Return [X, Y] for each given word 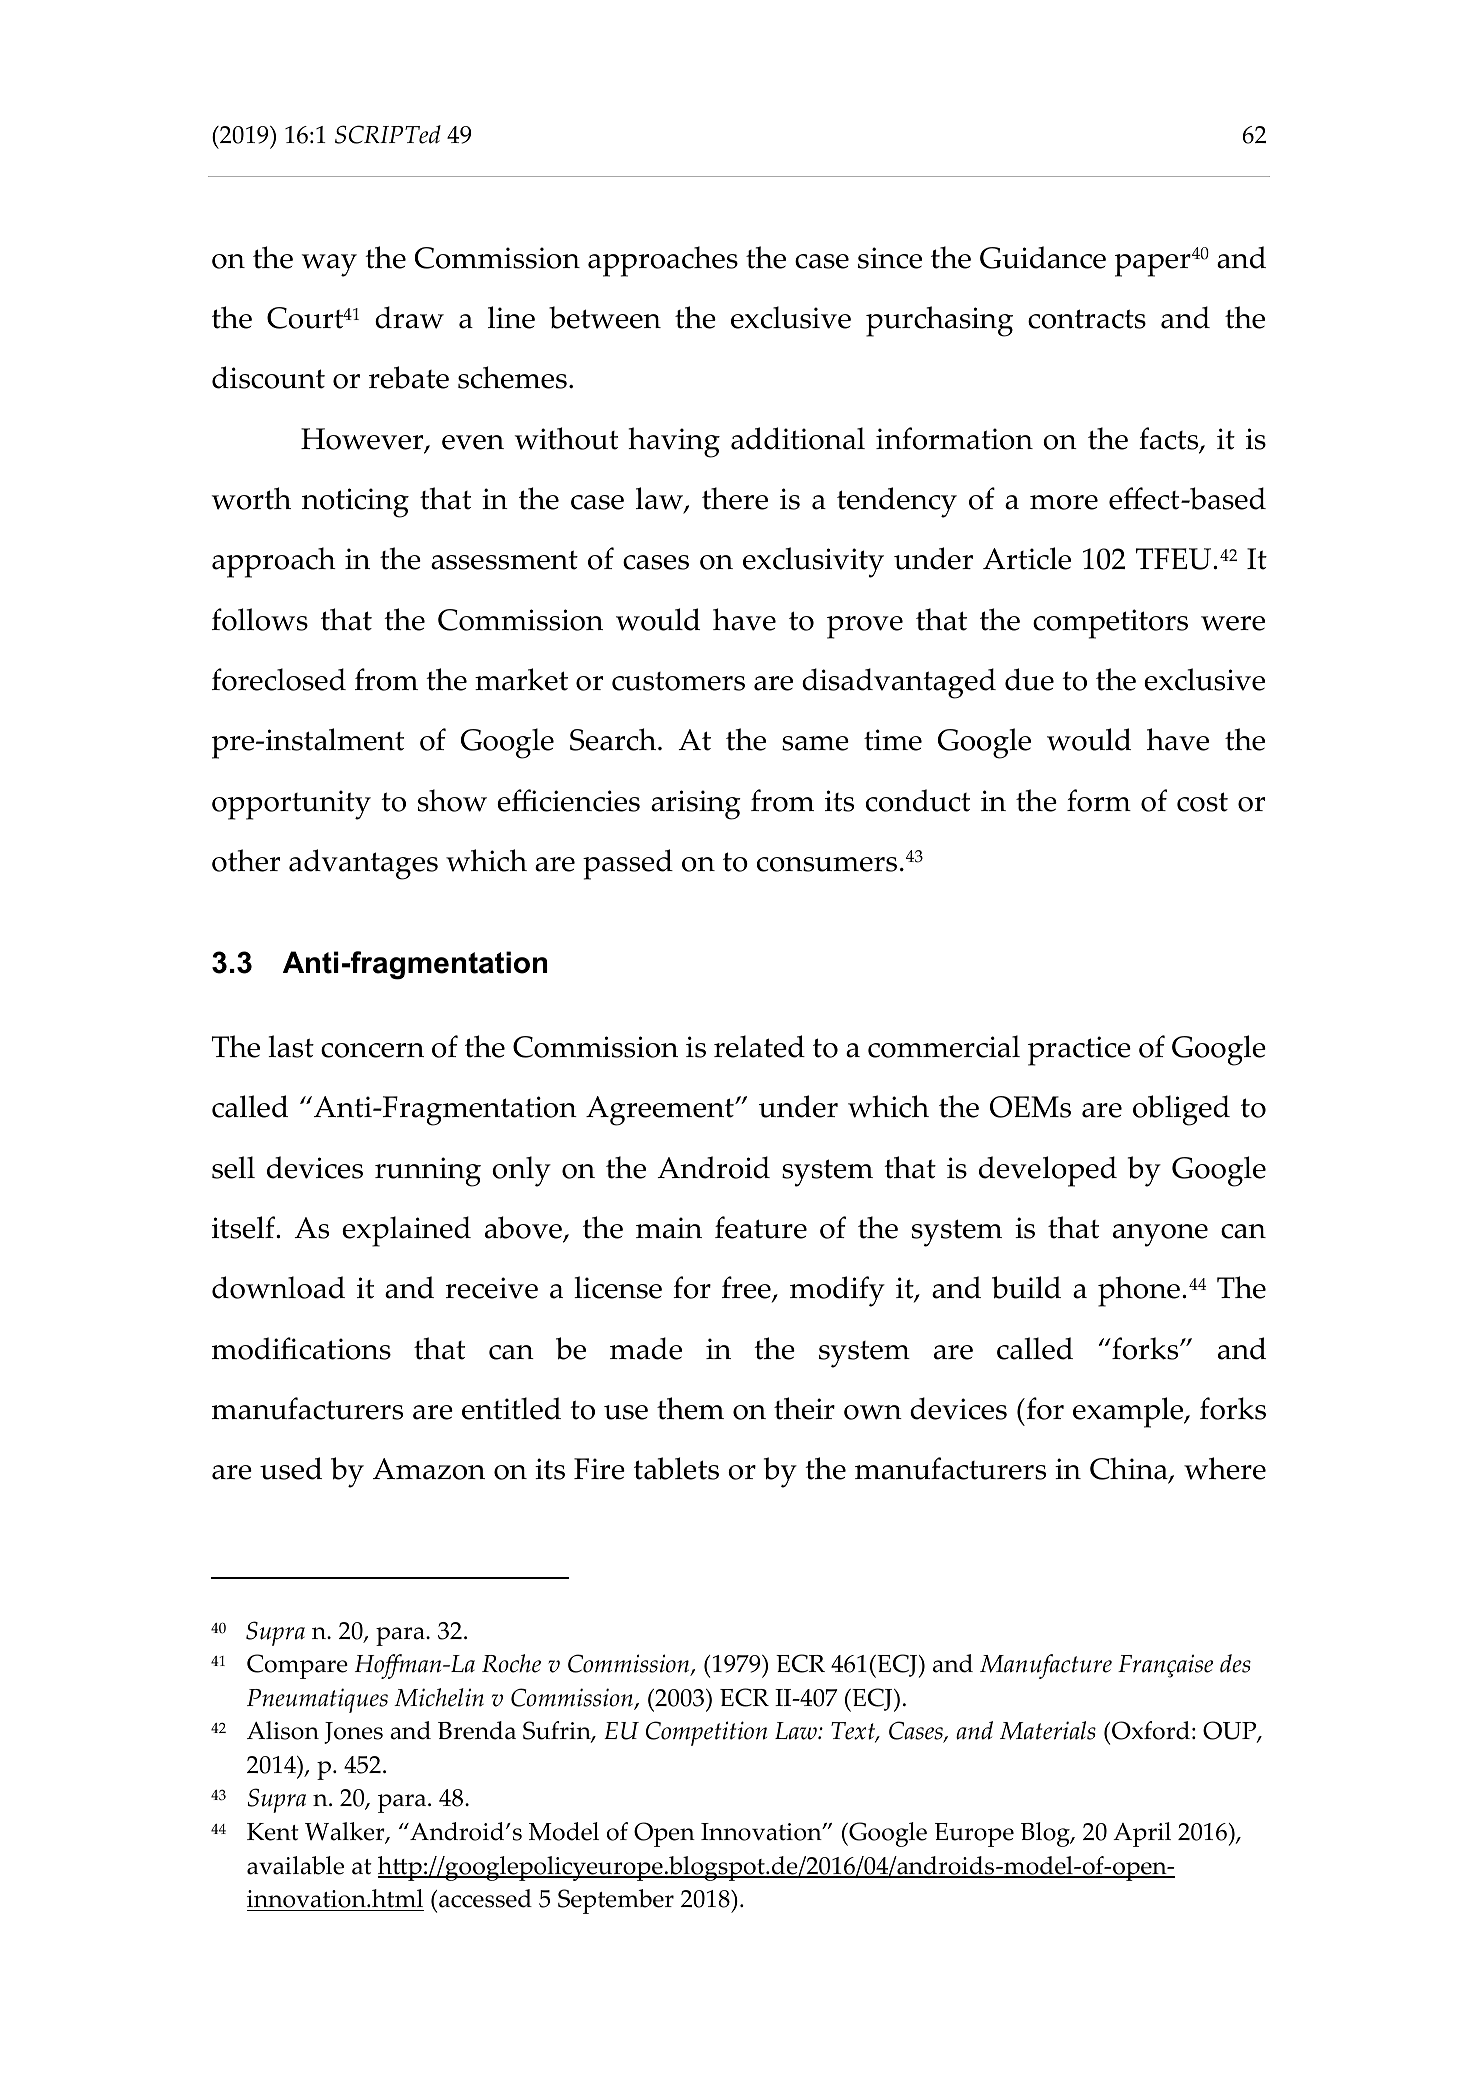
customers [678, 681]
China [1130, 1470]
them [690, 1408]
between [605, 317]
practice [1079, 1051]
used [291, 1468]
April [1142, 1834]
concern [372, 1050]
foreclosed [279, 679]
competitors [1110, 624]
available [295, 1865]
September [616, 1901]
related [759, 1046]
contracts [1087, 319]
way [329, 265]
